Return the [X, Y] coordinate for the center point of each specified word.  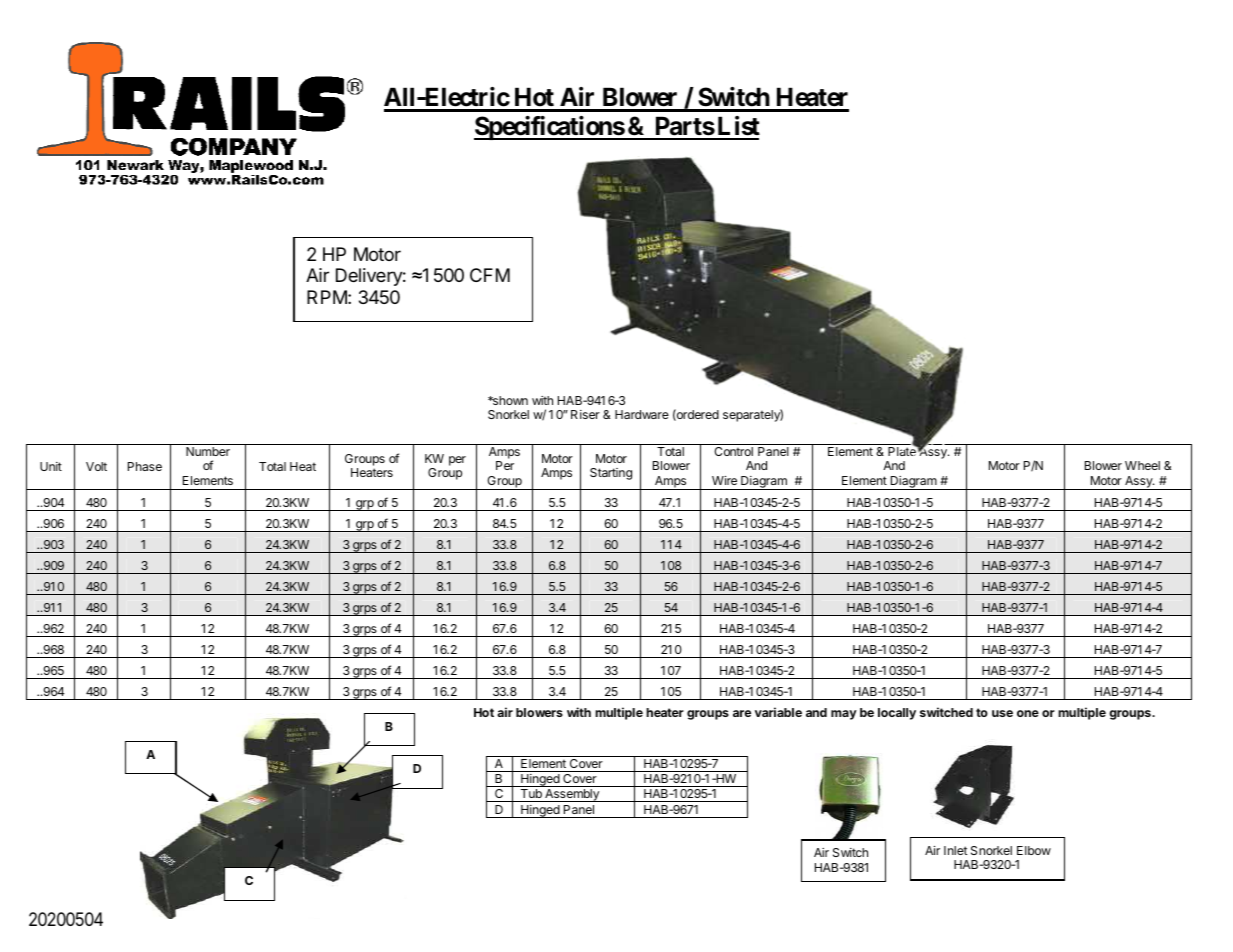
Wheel [1142, 465]
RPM [327, 297]
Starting [611, 474]
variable [778, 712]
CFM [490, 275]
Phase [145, 466]
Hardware [642, 414]
